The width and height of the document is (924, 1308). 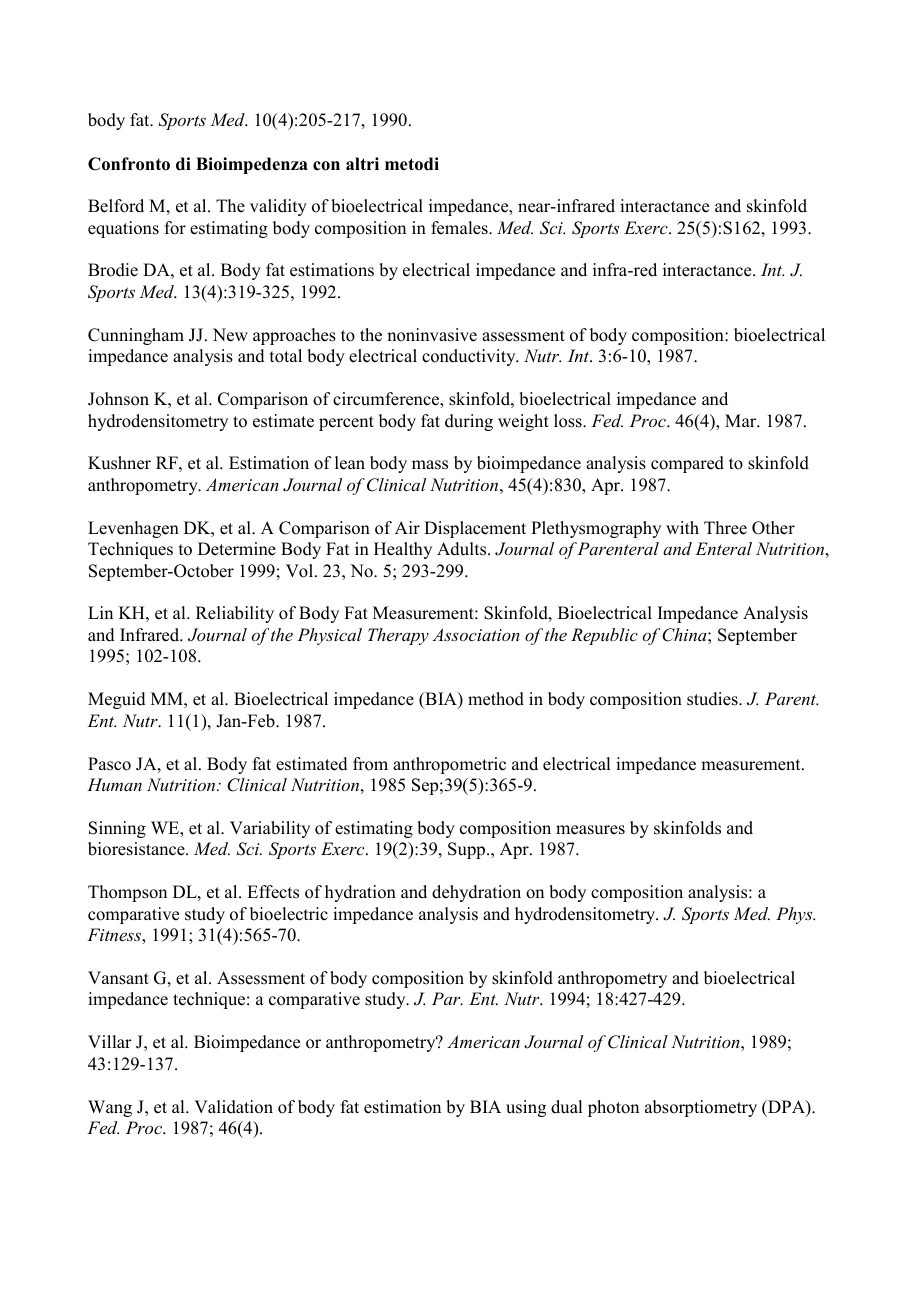 I want to click on Reliability, so click(x=235, y=614).
